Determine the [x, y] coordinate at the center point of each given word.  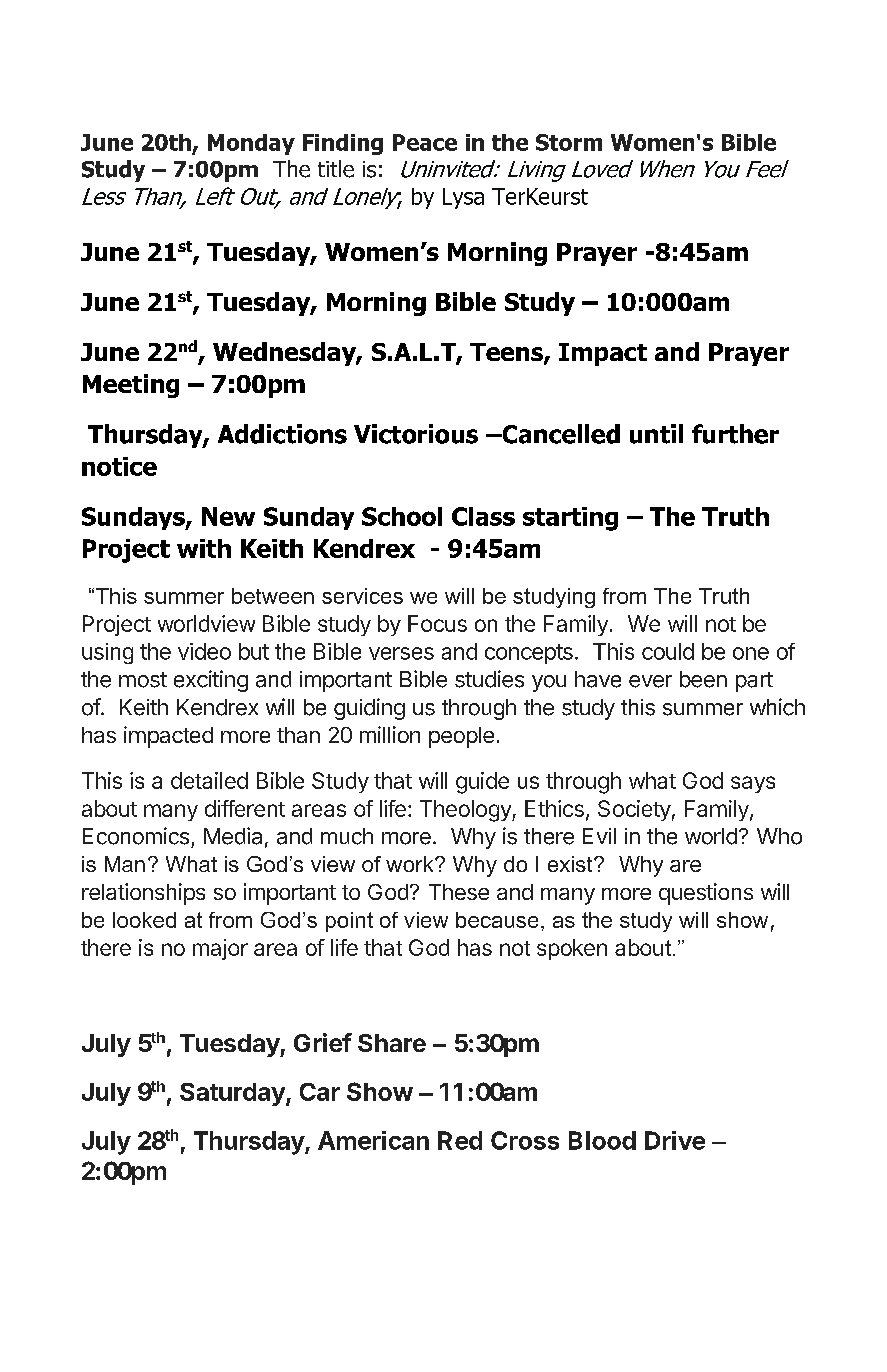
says [753, 784]
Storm [569, 142]
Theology [466, 811]
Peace [425, 142]
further [735, 434]
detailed [209, 780]
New [228, 516]
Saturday [233, 1094]
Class [483, 516]
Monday [251, 144]
